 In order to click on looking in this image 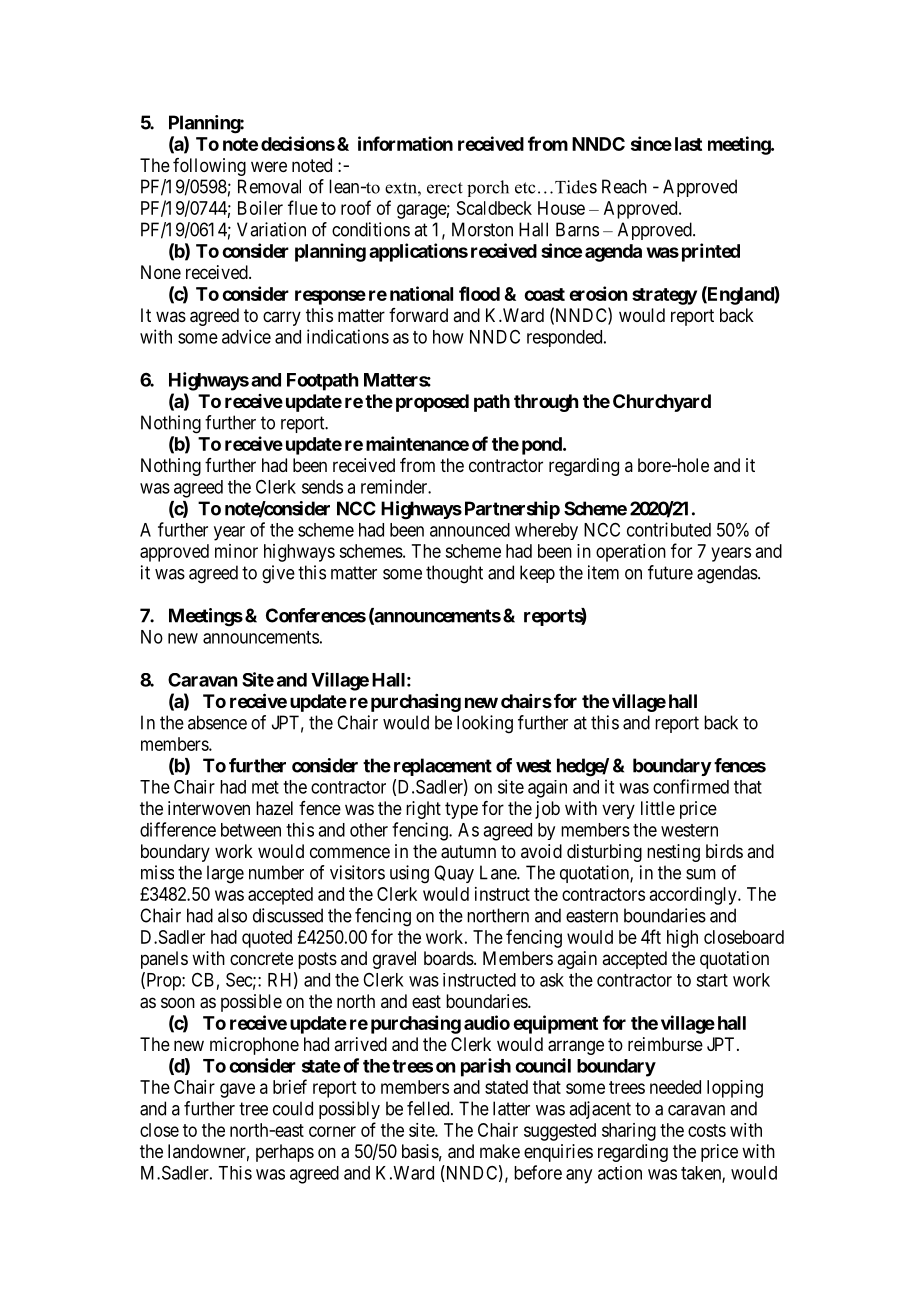, I will do `click(485, 724)`.
